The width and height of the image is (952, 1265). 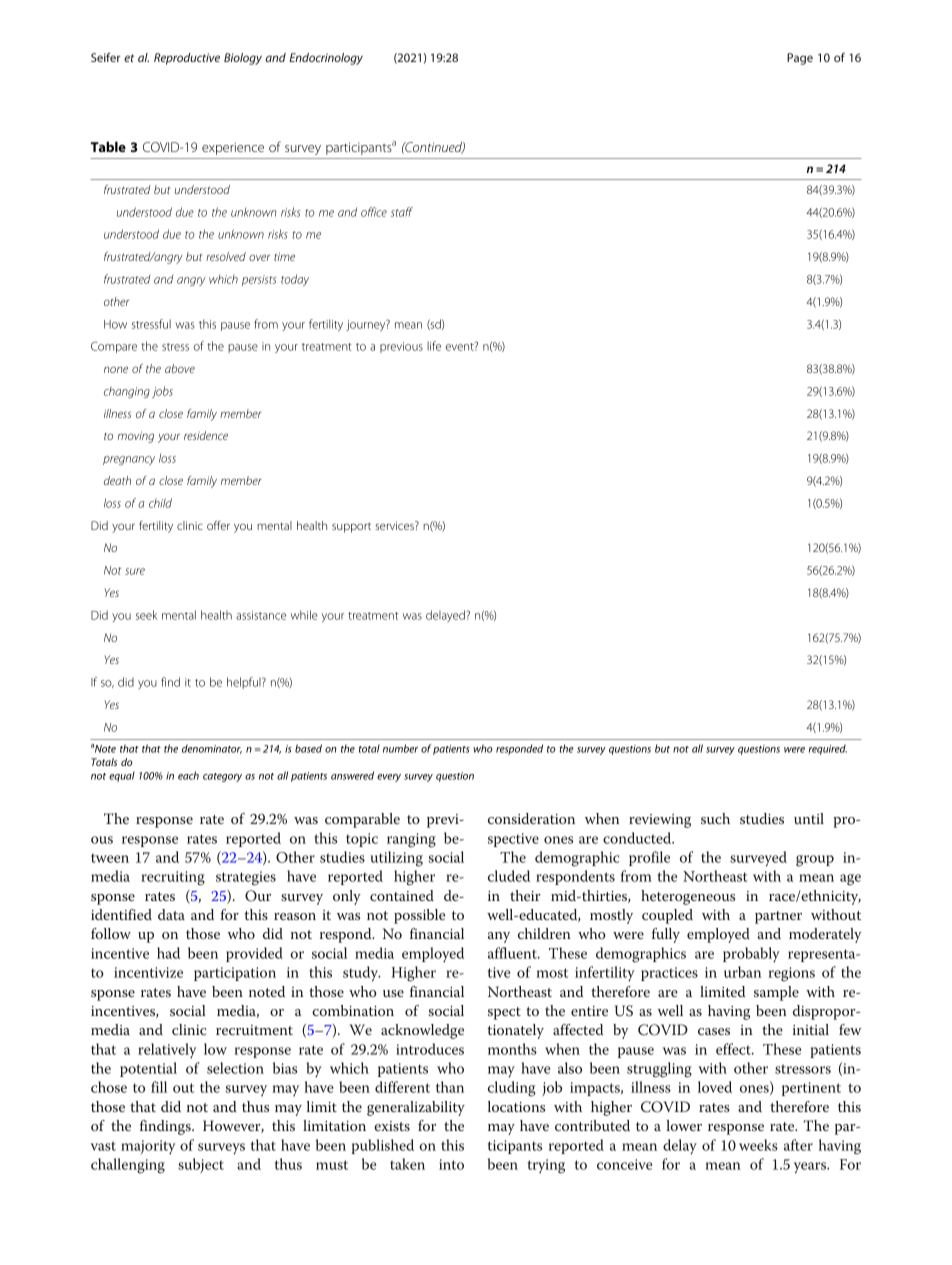 What do you see at coordinates (188, 775) in the image?
I see `each` at bounding box center [188, 775].
